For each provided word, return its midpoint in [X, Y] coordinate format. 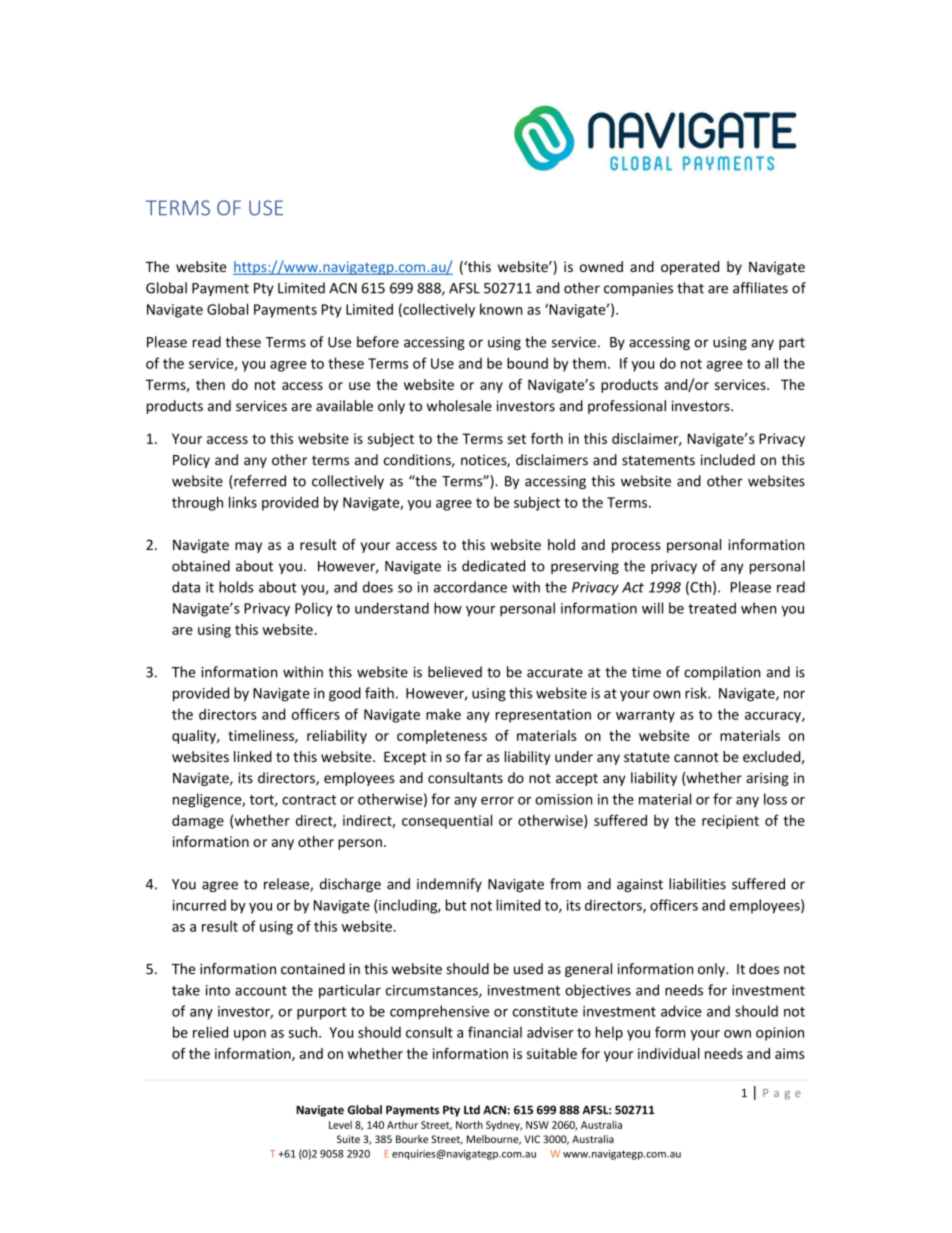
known [501, 309]
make [443, 714]
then [210, 384]
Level [340, 1125]
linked [253, 756]
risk [697, 693]
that [690, 288]
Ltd [472, 1110]
